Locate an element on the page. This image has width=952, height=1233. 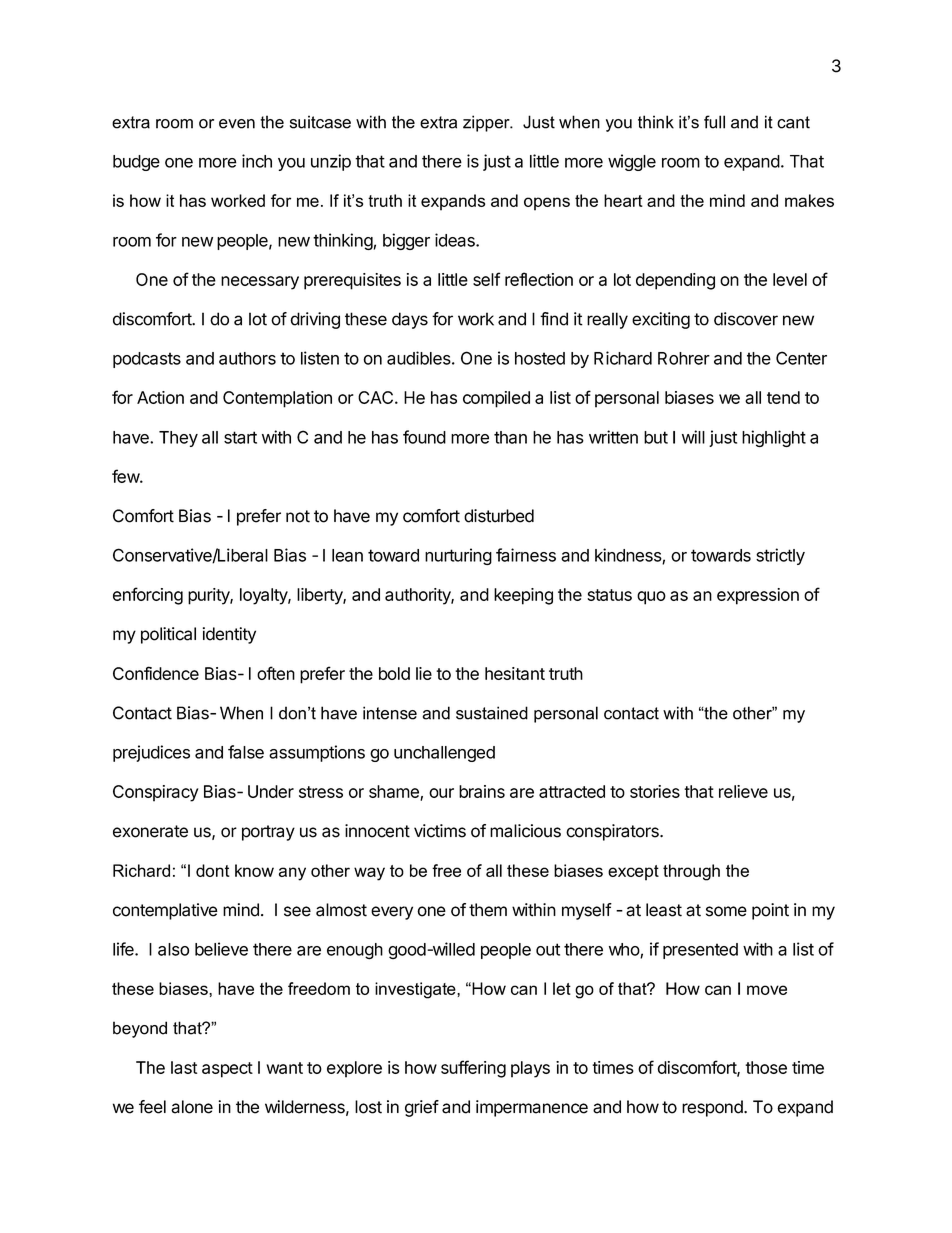
suffering is located at coordinates (473, 1069).
